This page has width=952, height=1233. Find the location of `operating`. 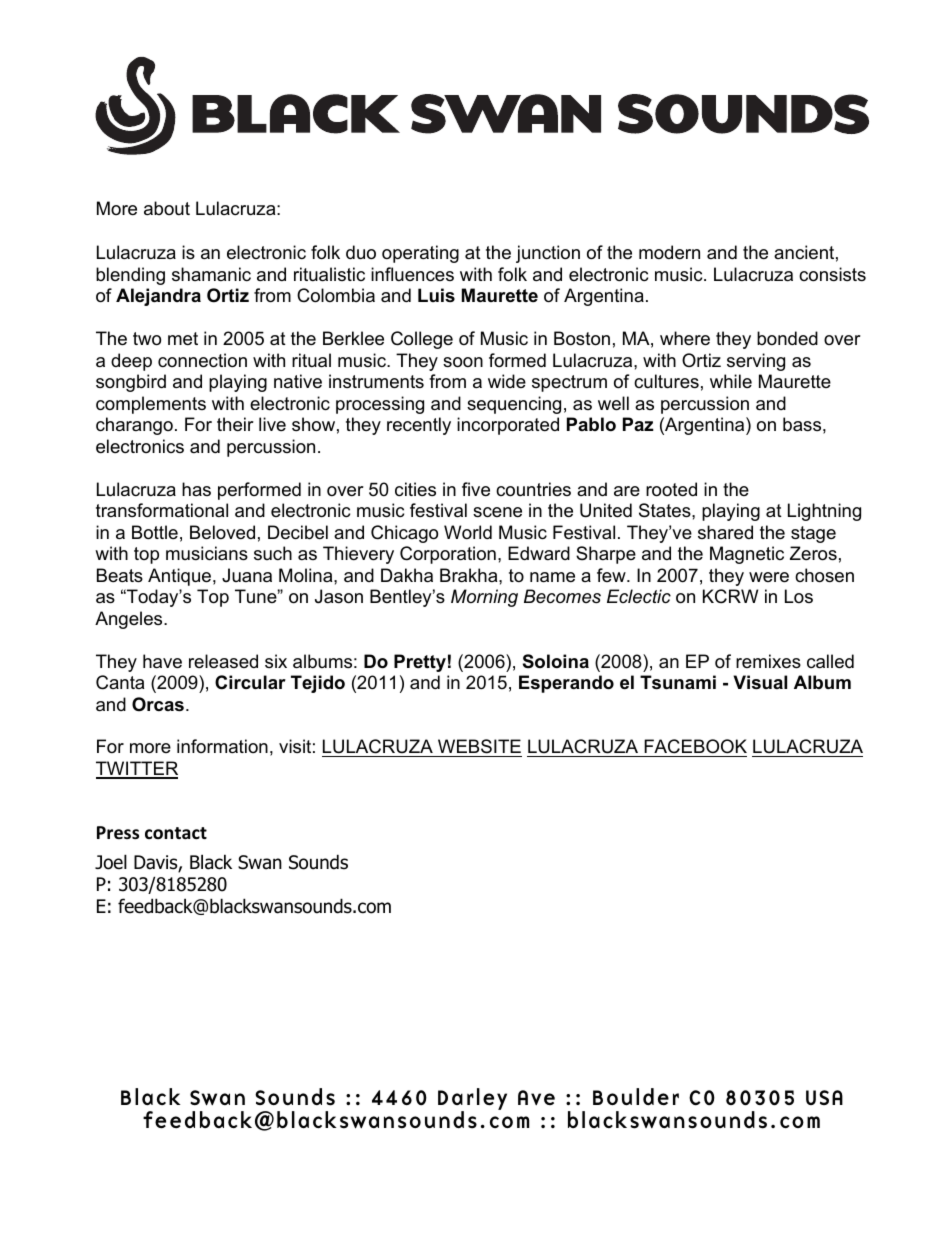

operating is located at coordinates (420, 254).
